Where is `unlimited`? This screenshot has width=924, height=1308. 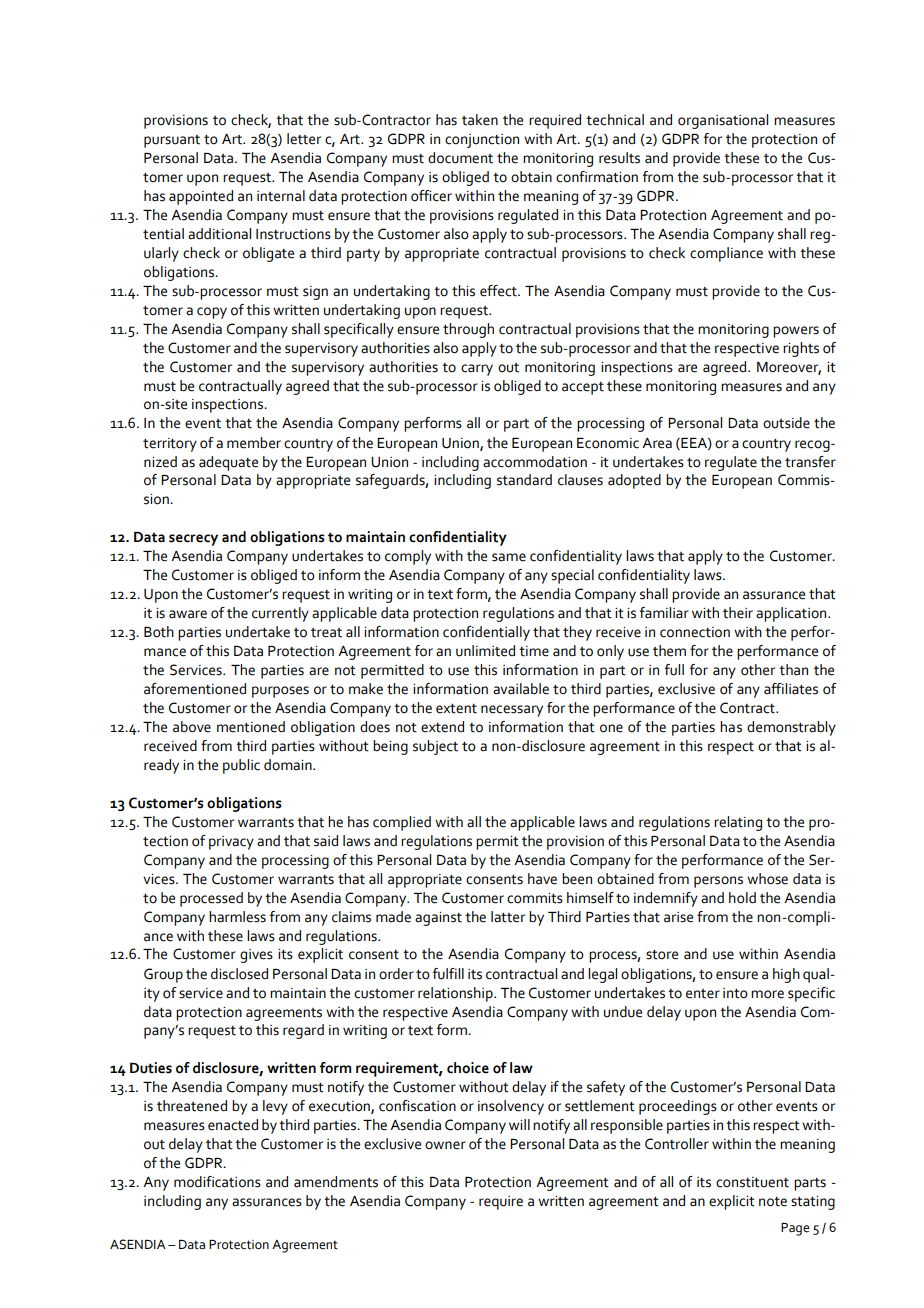
unlimited is located at coordinates (485, 651).
